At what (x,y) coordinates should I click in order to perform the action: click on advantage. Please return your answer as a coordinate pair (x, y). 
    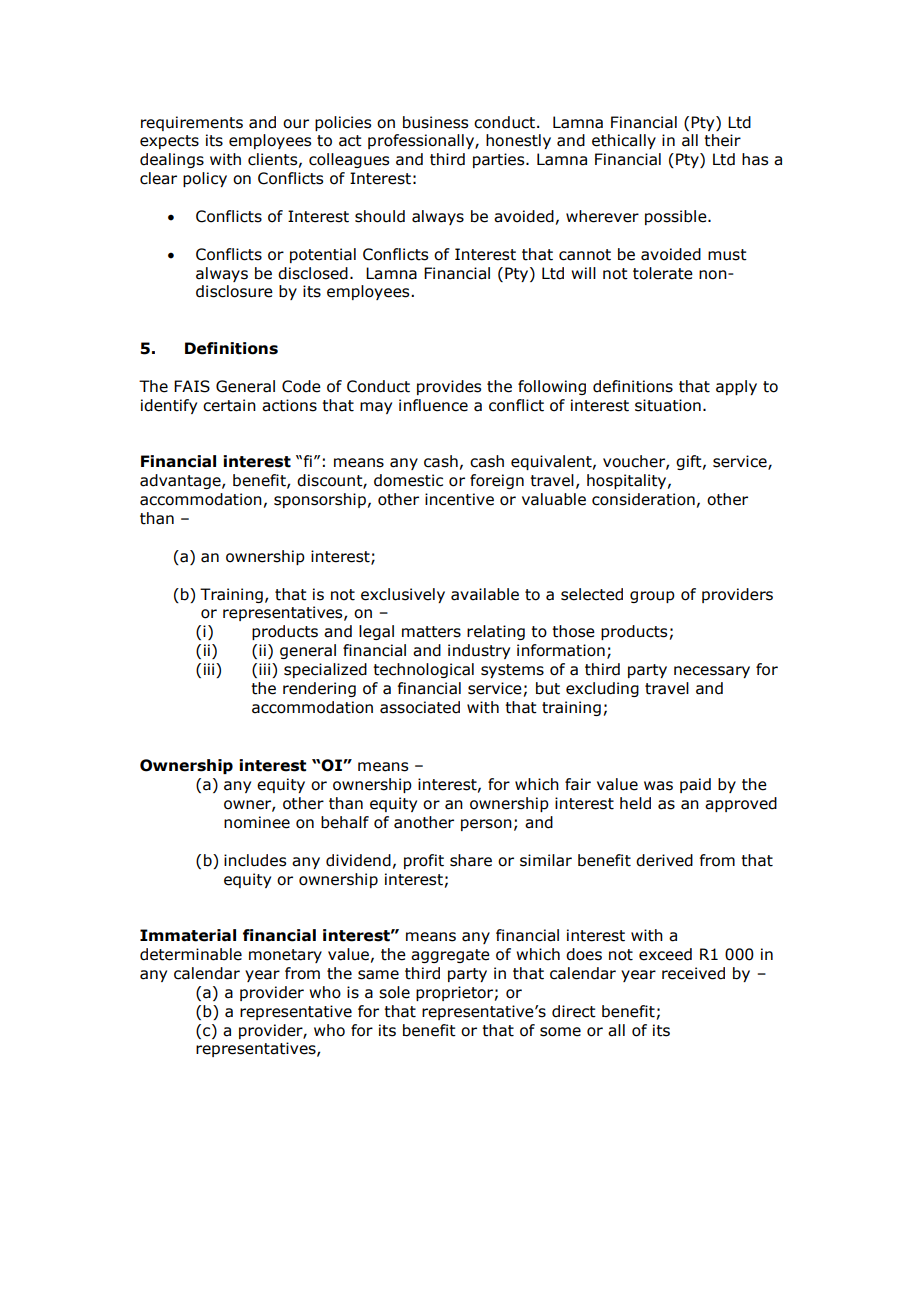
    Looking at the image, I should click on (181, 481).
